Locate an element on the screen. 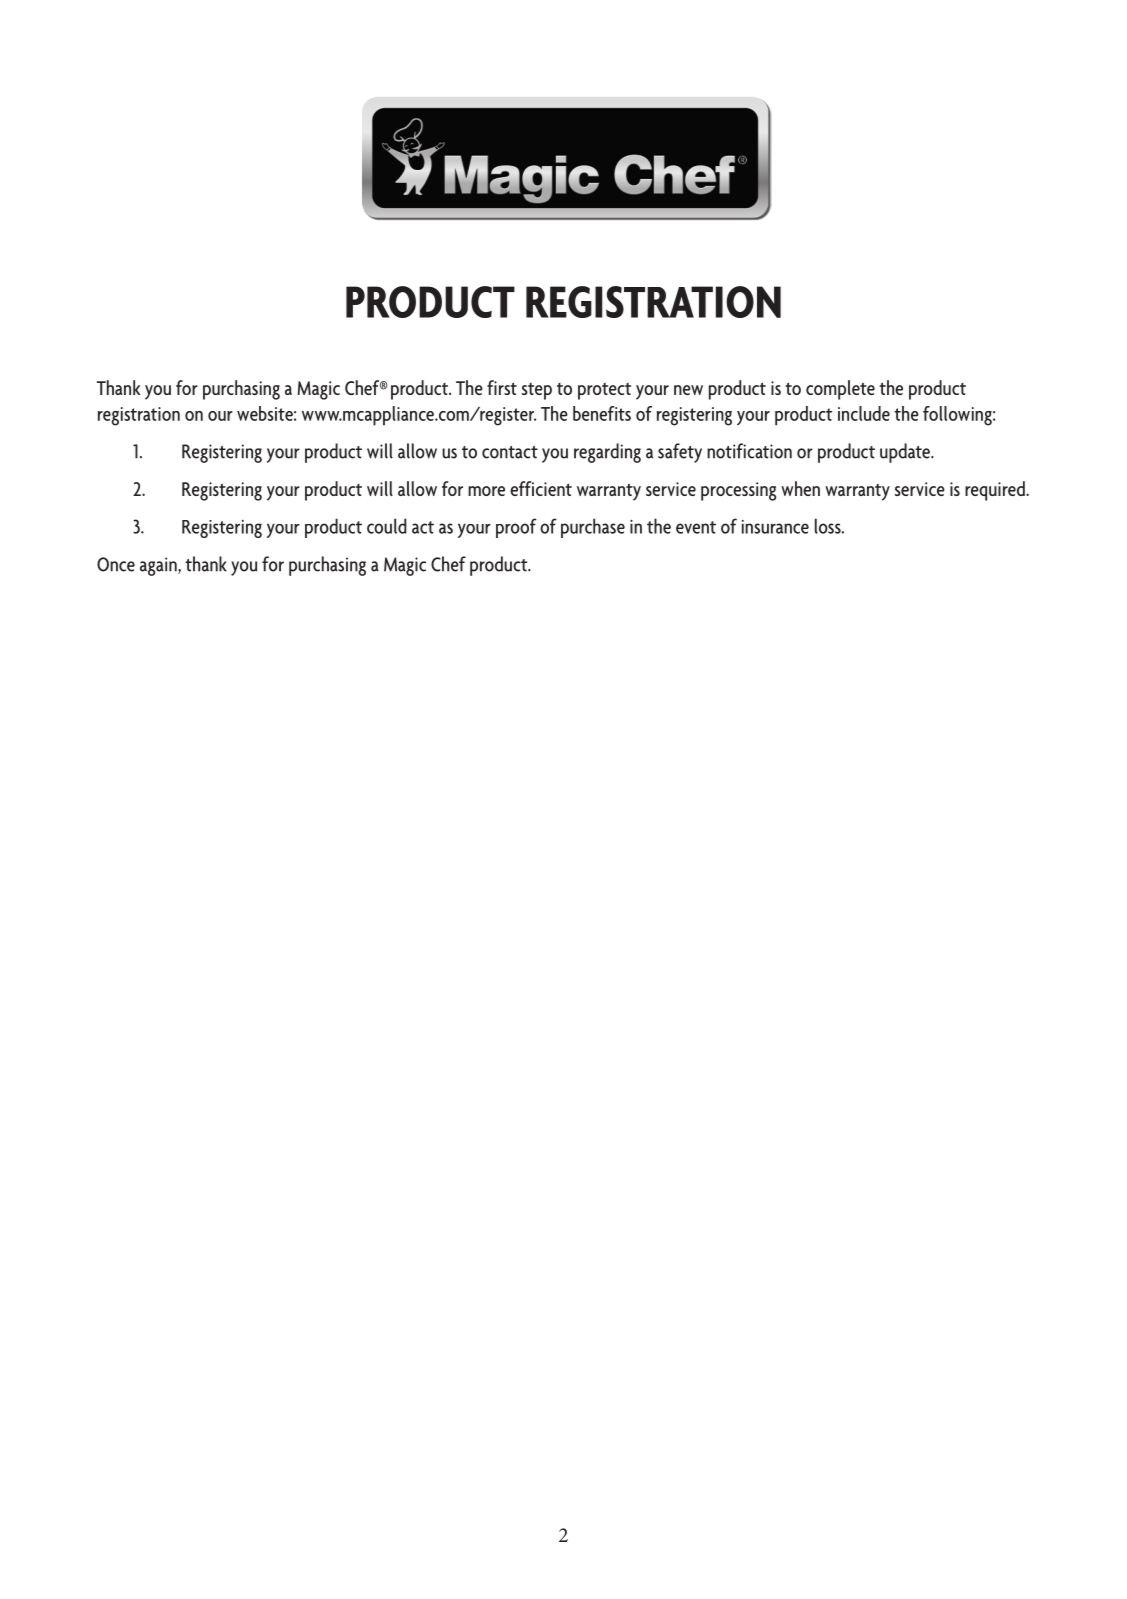 The image size is (1127, 1599). when is located at coordinates (800, 488).
